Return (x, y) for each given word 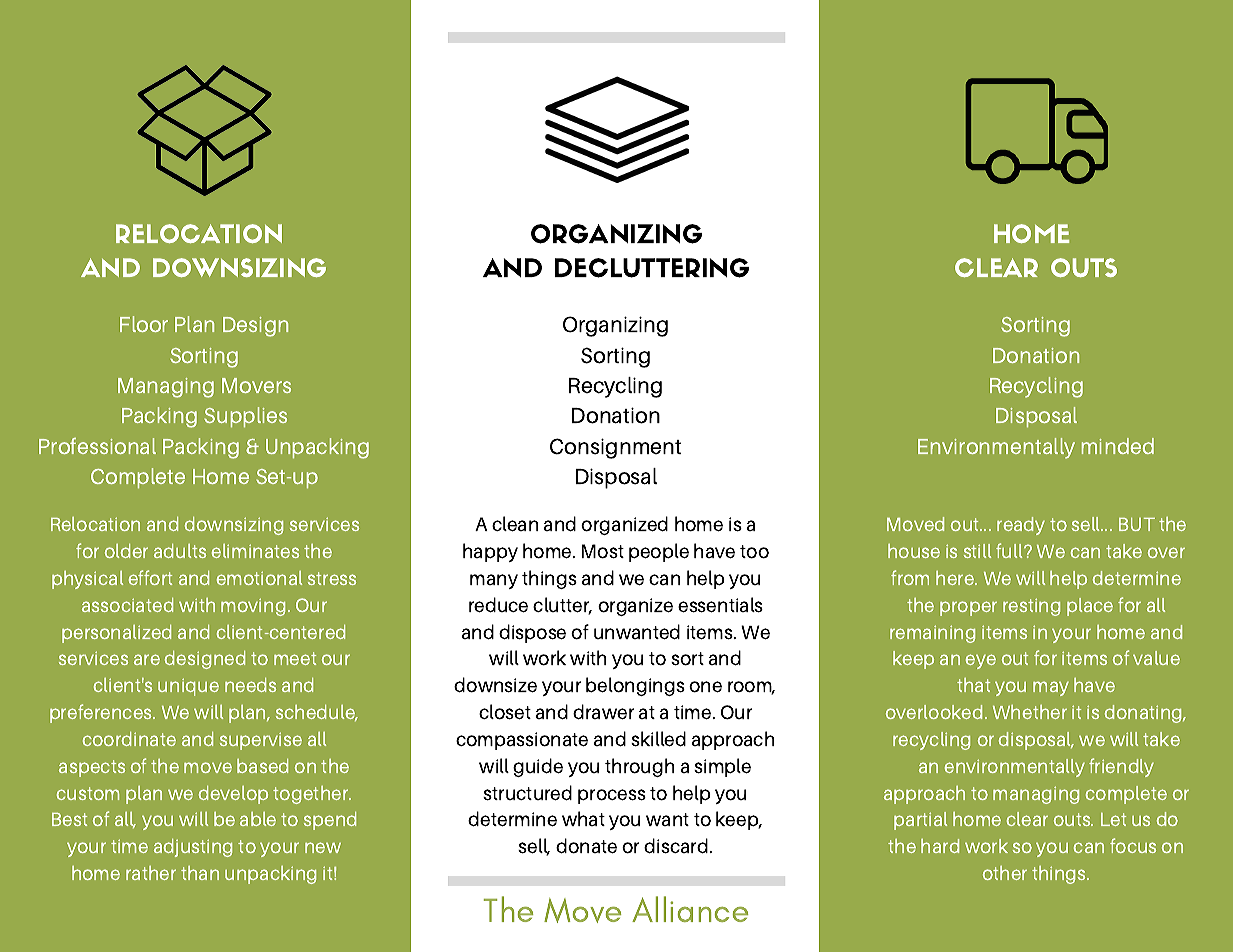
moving (253, 607)
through (639, 767)
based (262, 766)
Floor (144, 324)
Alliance (690, 909)
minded (1118, 446)
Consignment (615, 448)
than (200, 873)
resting (1031, 607)
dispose (532, 633)
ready (1021, 526)
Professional (97, 446)
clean (515, 524)
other (1005, 873)
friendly (1121, 767)
